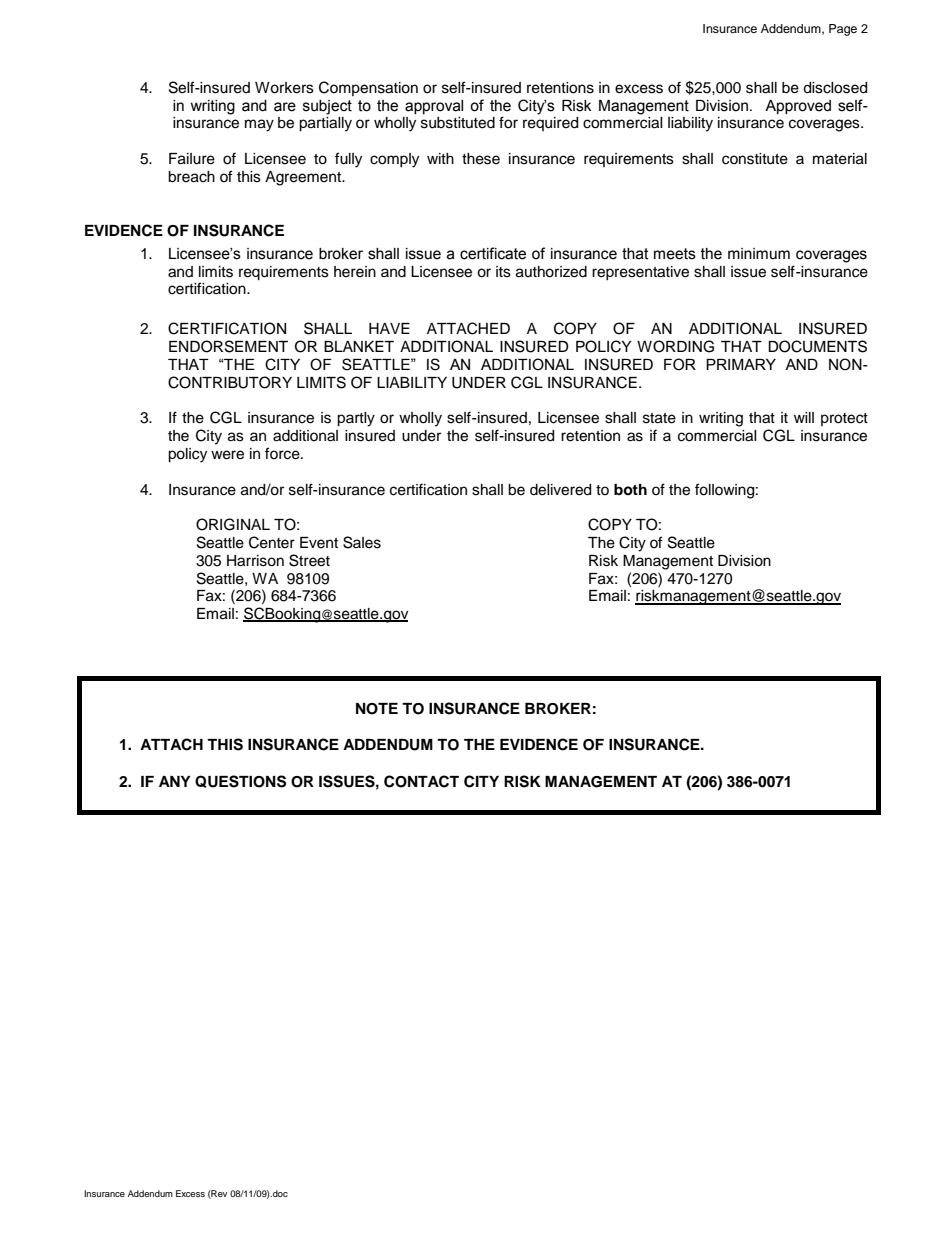  What do you see at coordinates (434, 107) in the image?
I see `approval` at bounding box center [434, 107].
